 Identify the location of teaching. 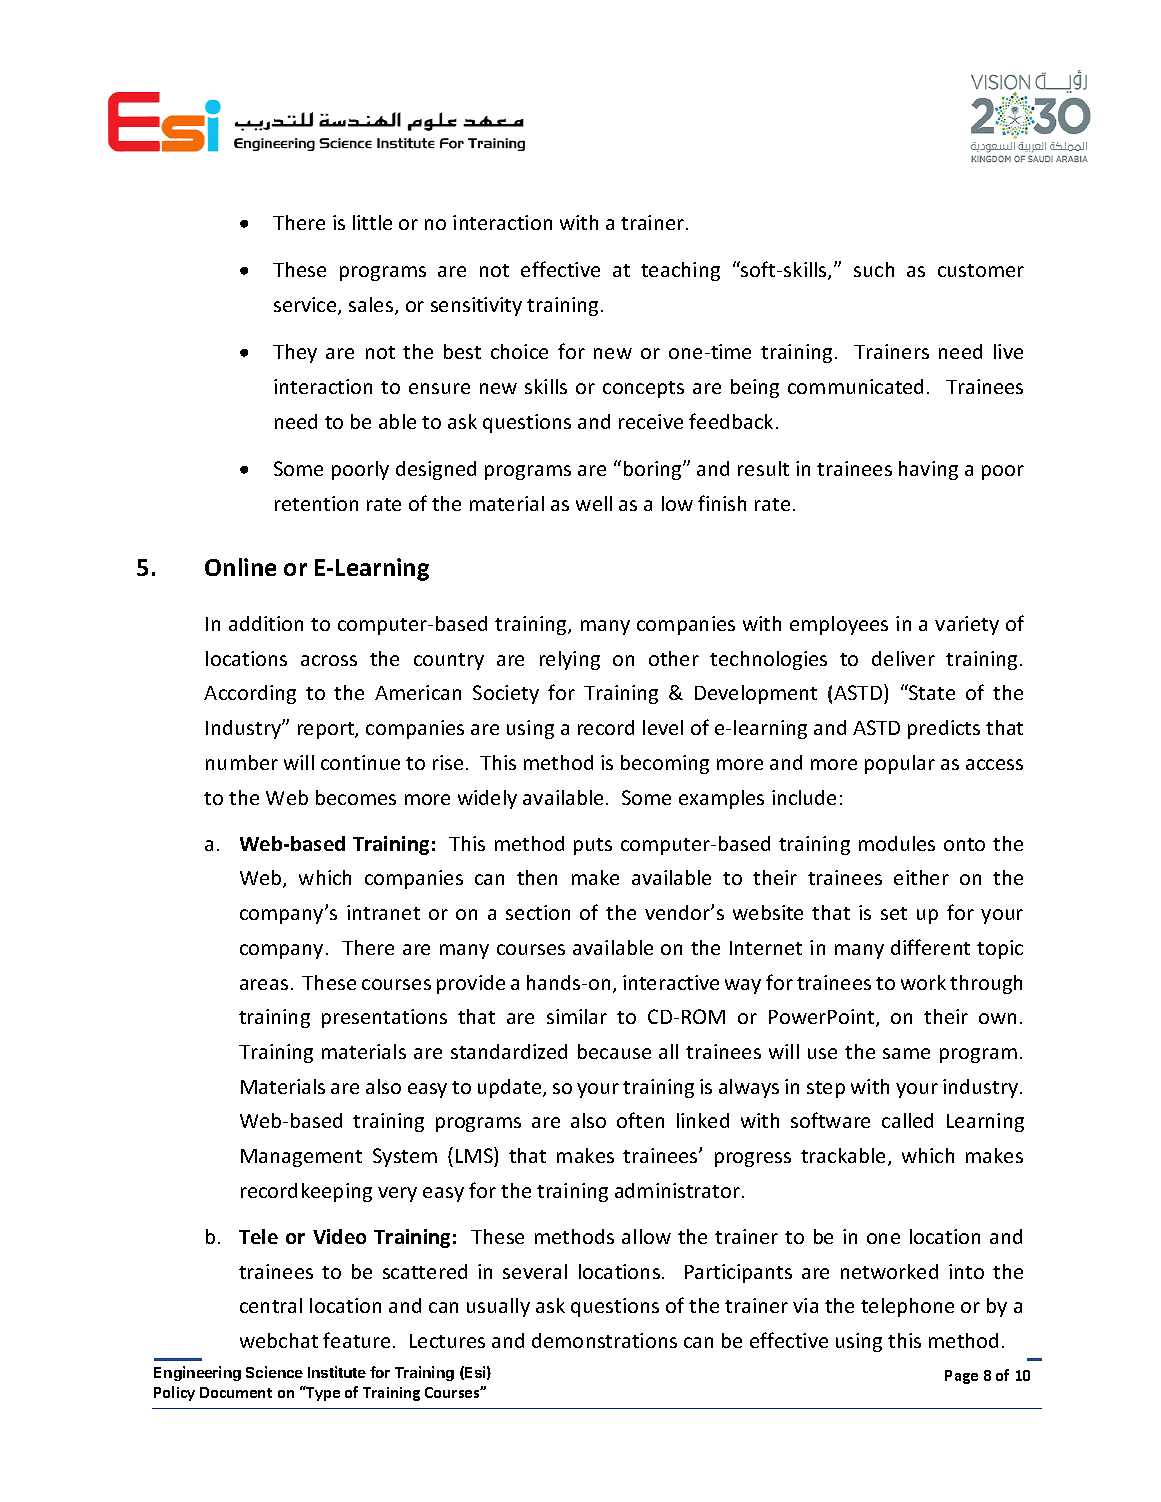
(680, 271).
